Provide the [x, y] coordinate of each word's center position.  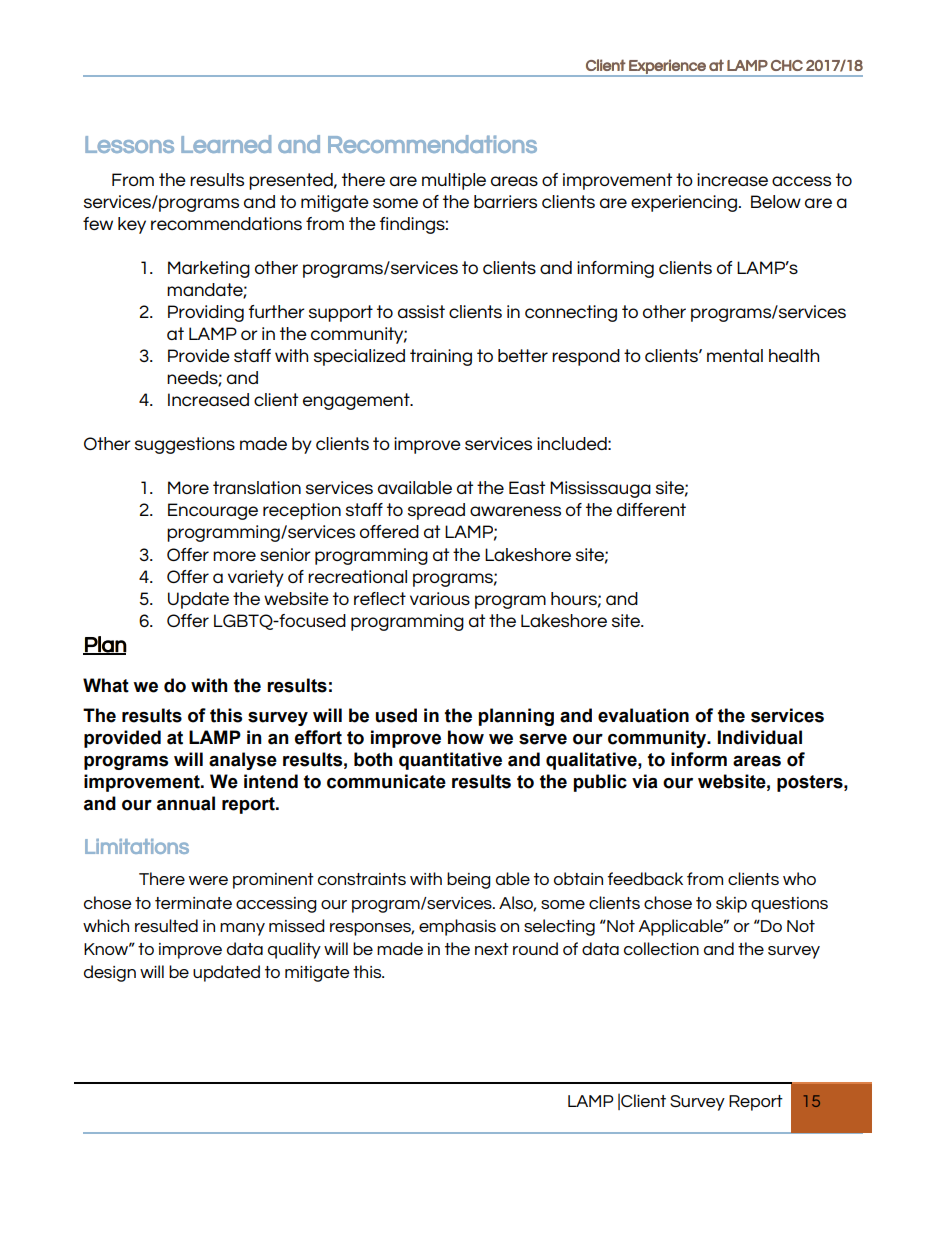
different [651, 509]
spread [436, 511]
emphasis [457, 927]
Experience [667, 67]
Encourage [213, 511]
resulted [166, 925]
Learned [226, 144]
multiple [454, 181]
